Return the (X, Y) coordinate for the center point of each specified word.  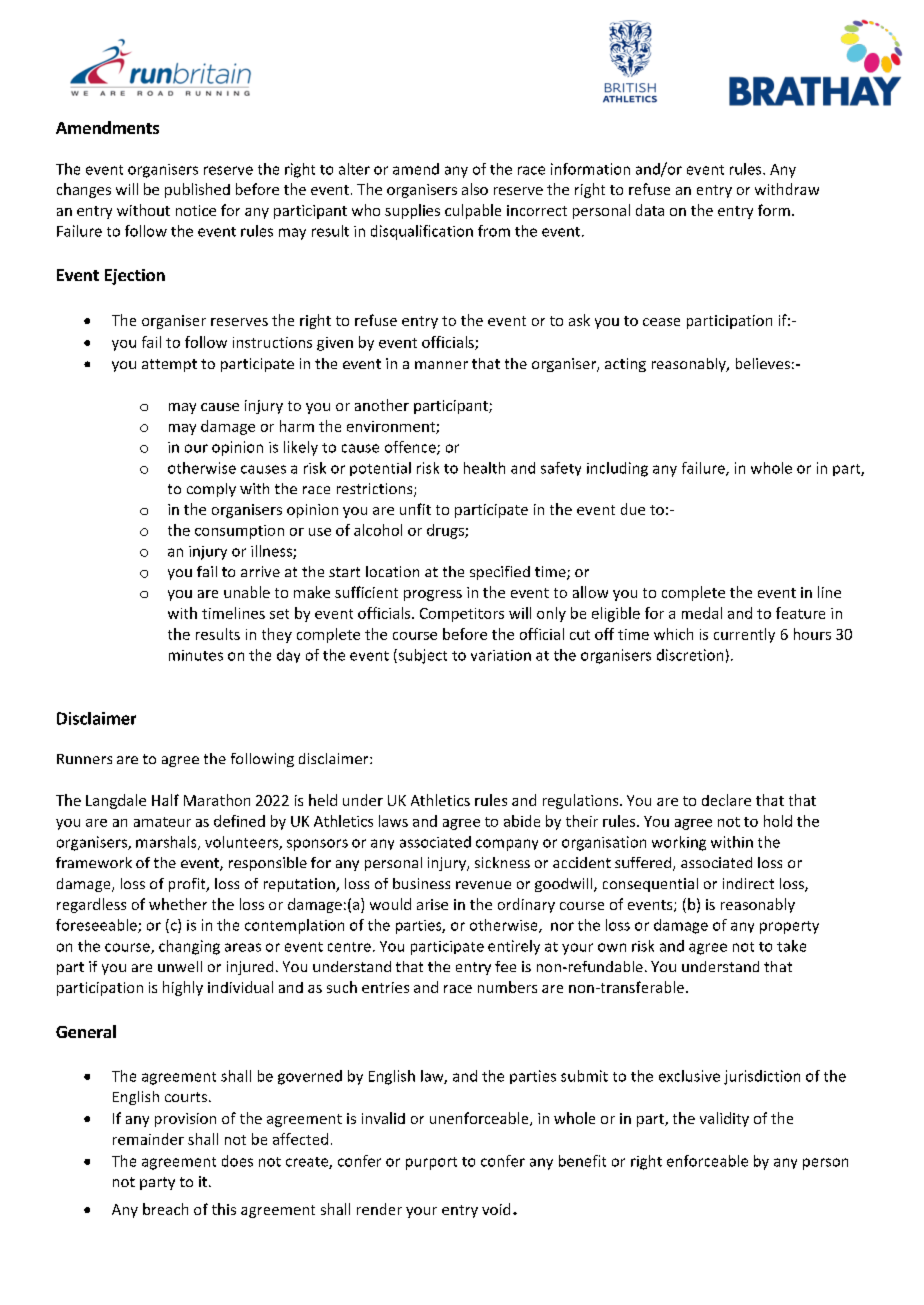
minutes (196, 655)
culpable (473, 211)
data (650, 210)
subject (421, 656)
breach (165, 1209)
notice (196, 210)
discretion (690, 655)
